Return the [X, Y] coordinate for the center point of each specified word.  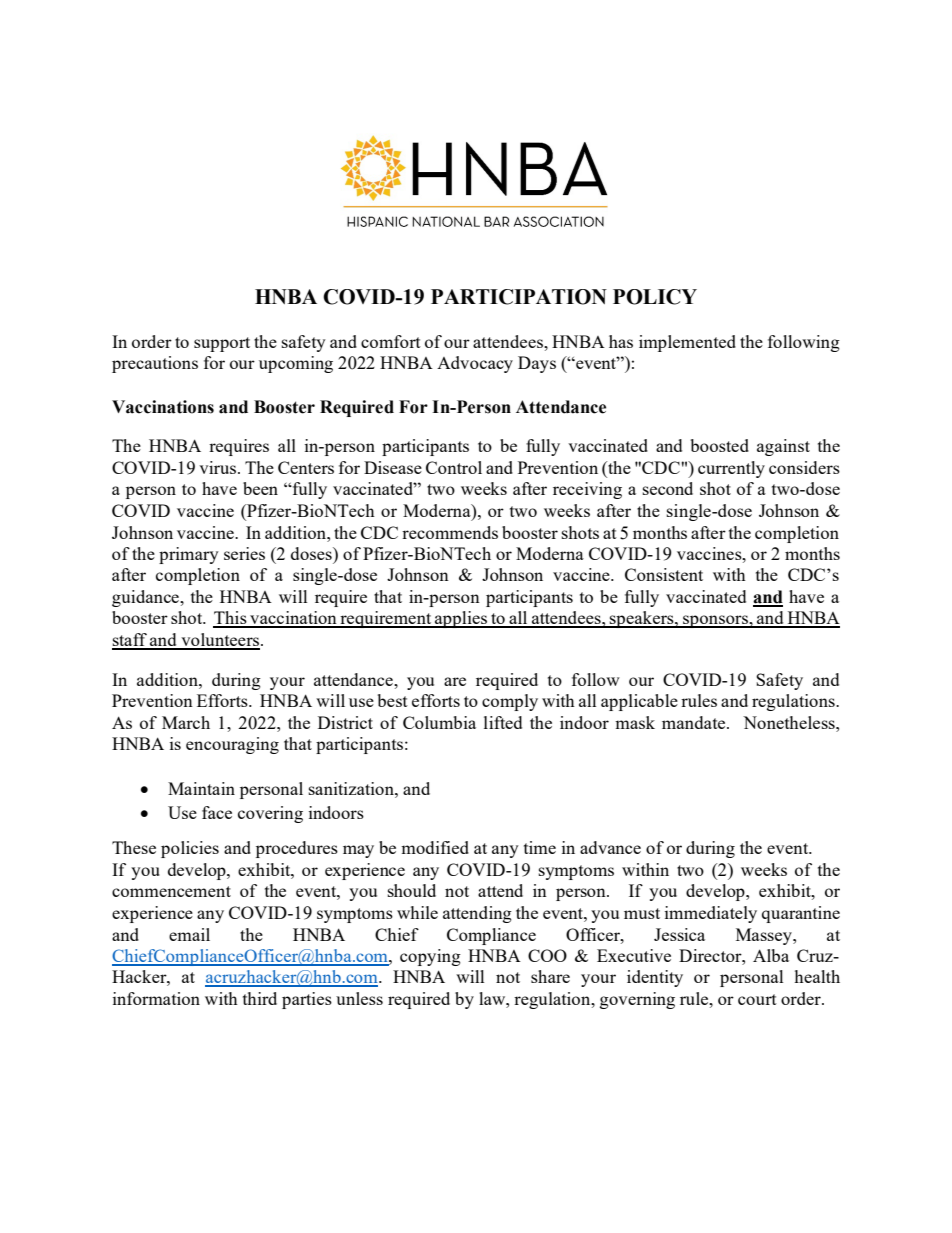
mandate [695, 722]
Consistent [664, 574]
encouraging [232, 745]
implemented [687, 343]
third [260, 998]
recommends [450, 532]
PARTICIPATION [519, 297]
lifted [503, 722]
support [222, 344]
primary [189, 555]
